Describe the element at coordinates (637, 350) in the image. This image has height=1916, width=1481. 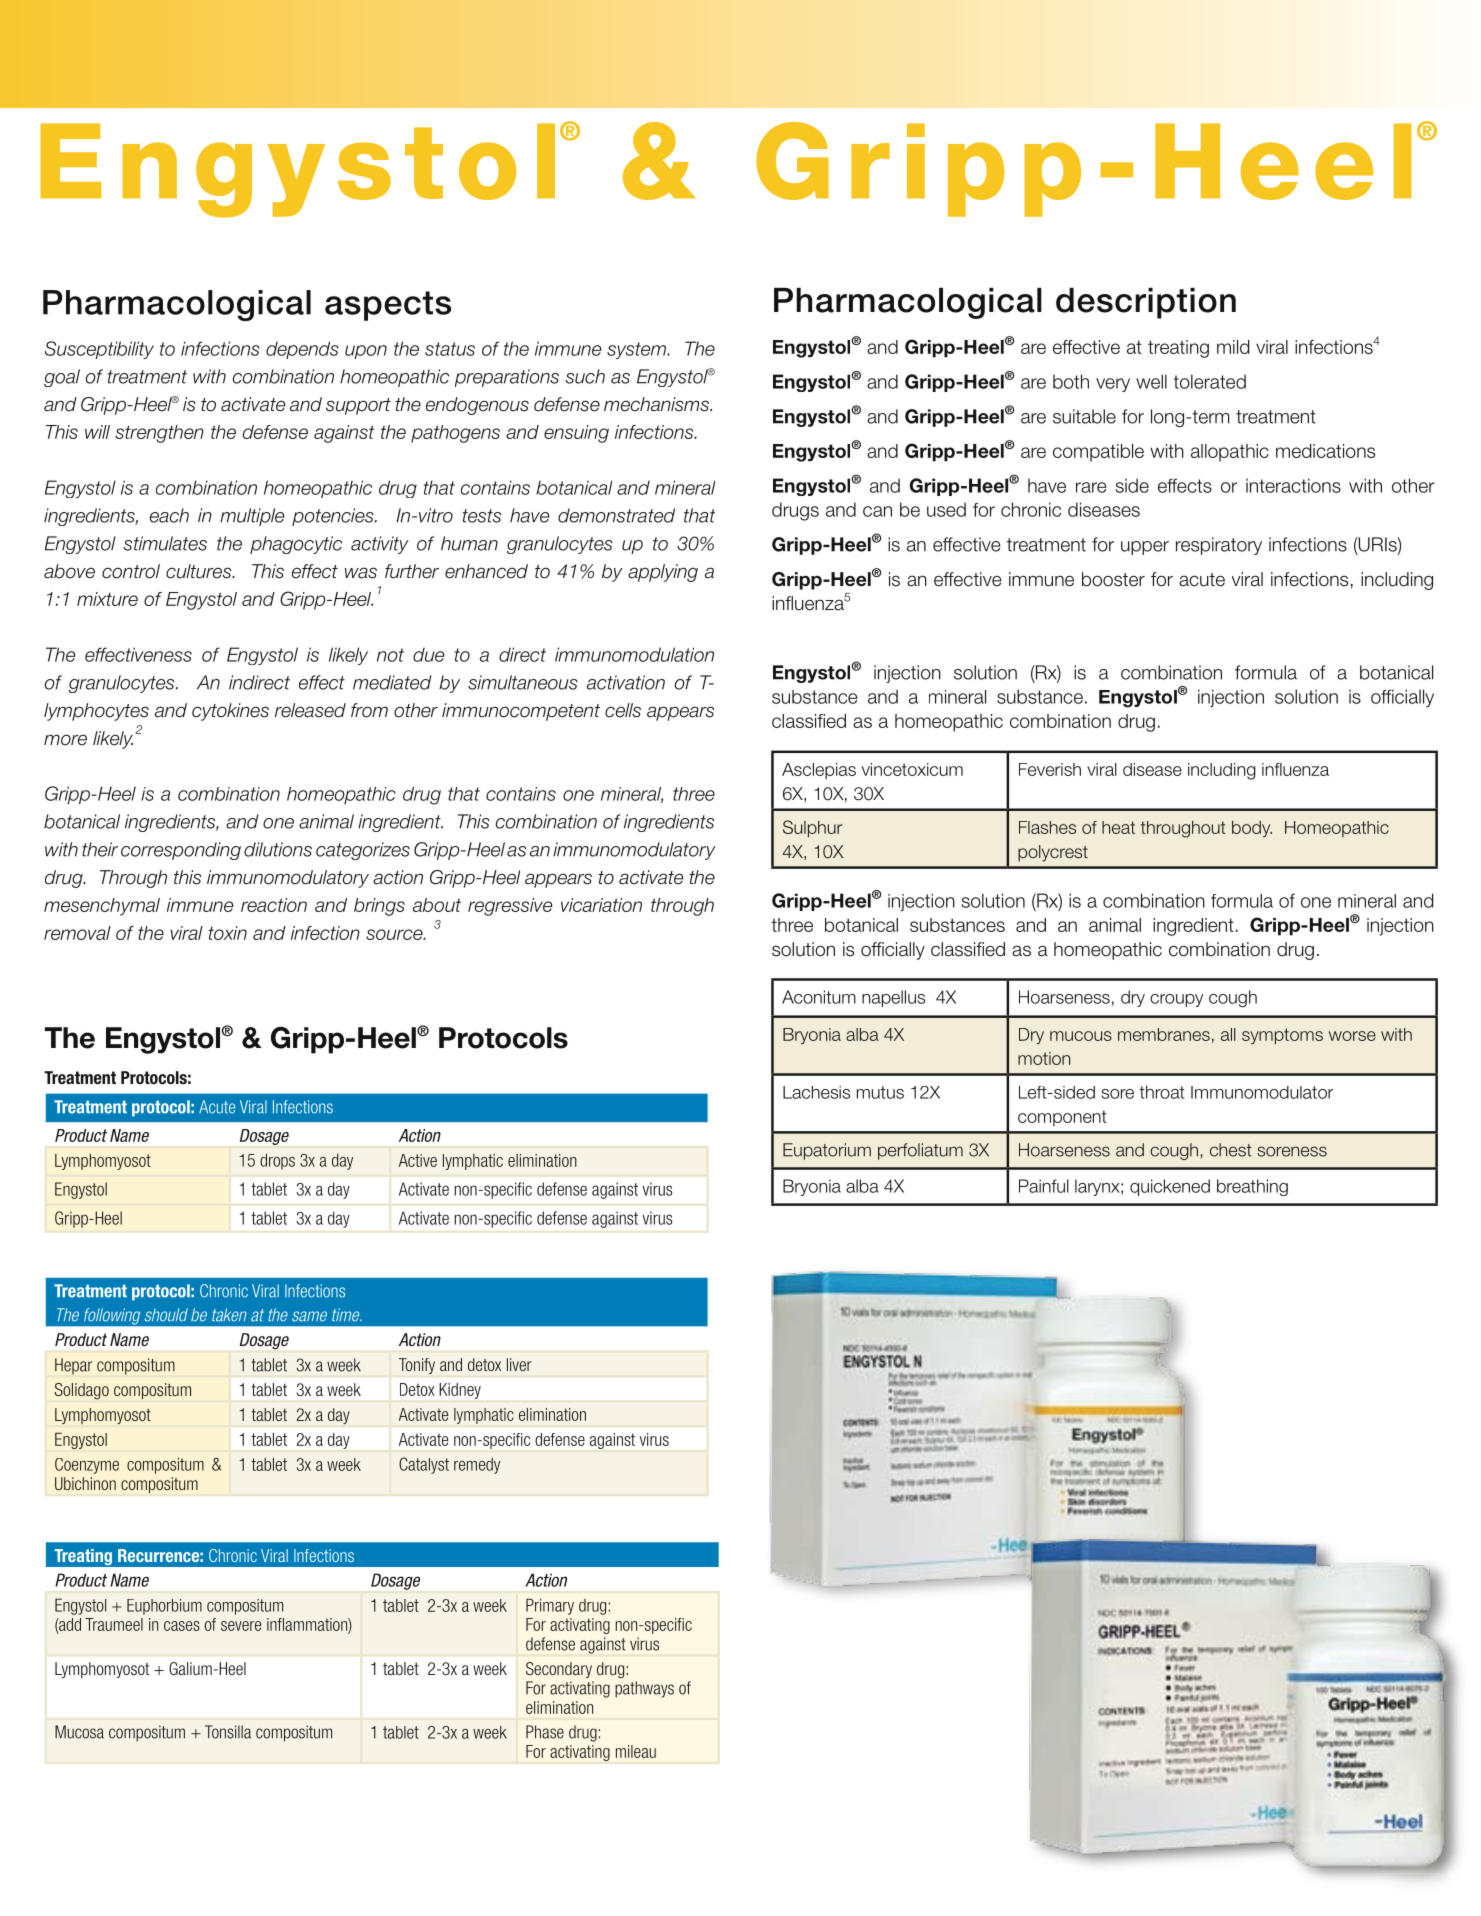
I see `system` at that location.
